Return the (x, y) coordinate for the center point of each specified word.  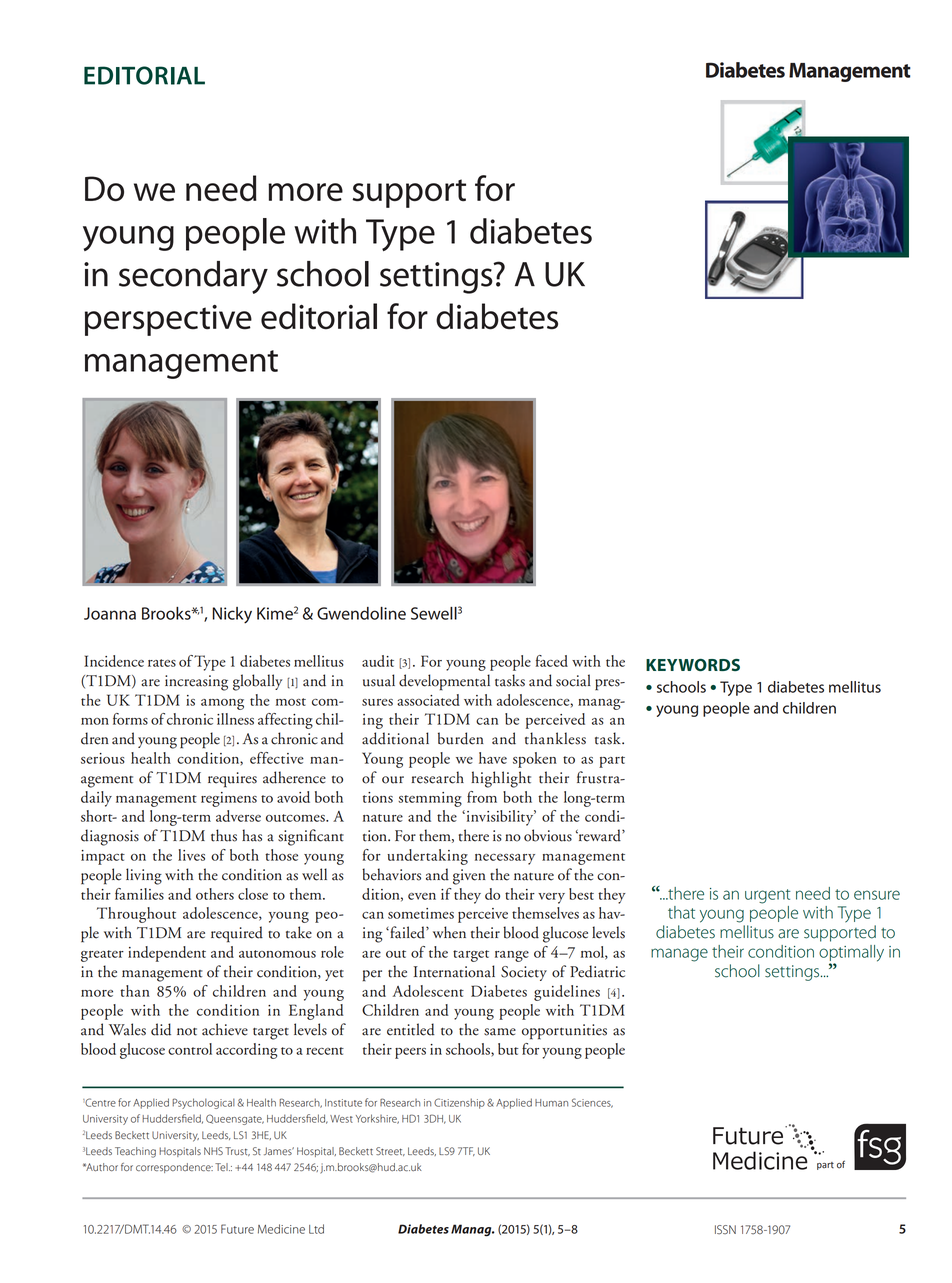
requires (232, 780)
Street (390, 1151)
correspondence (174, 1168)
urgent (768, 896)
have (493, 758)
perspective (168, 320)
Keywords (693, 665)
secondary (193, 277)
